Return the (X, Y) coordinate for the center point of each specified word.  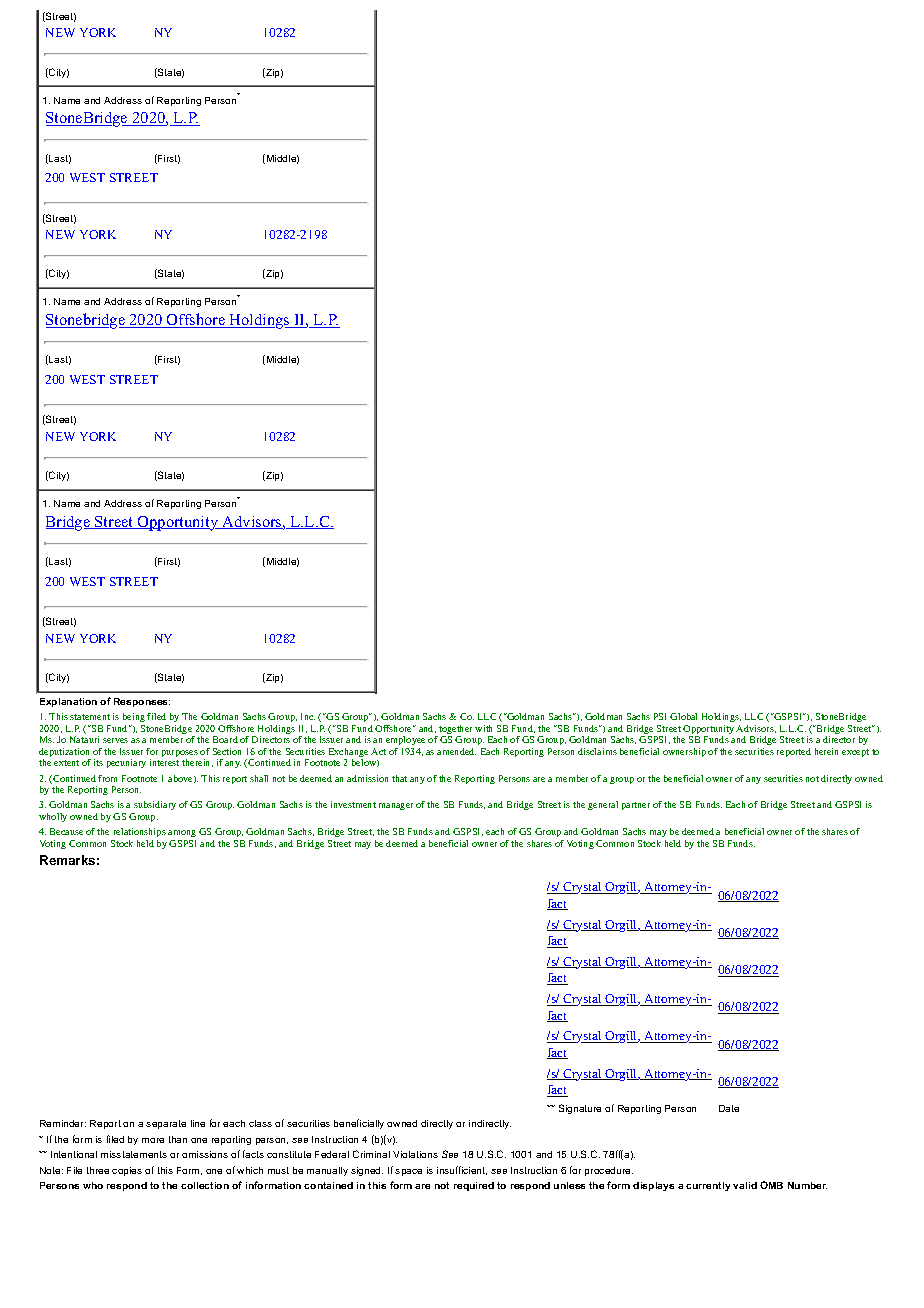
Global (683, 716)
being (134, 719)
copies (127, 1171)
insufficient (462, 1170)
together (454, 731)
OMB (771, 1185)
